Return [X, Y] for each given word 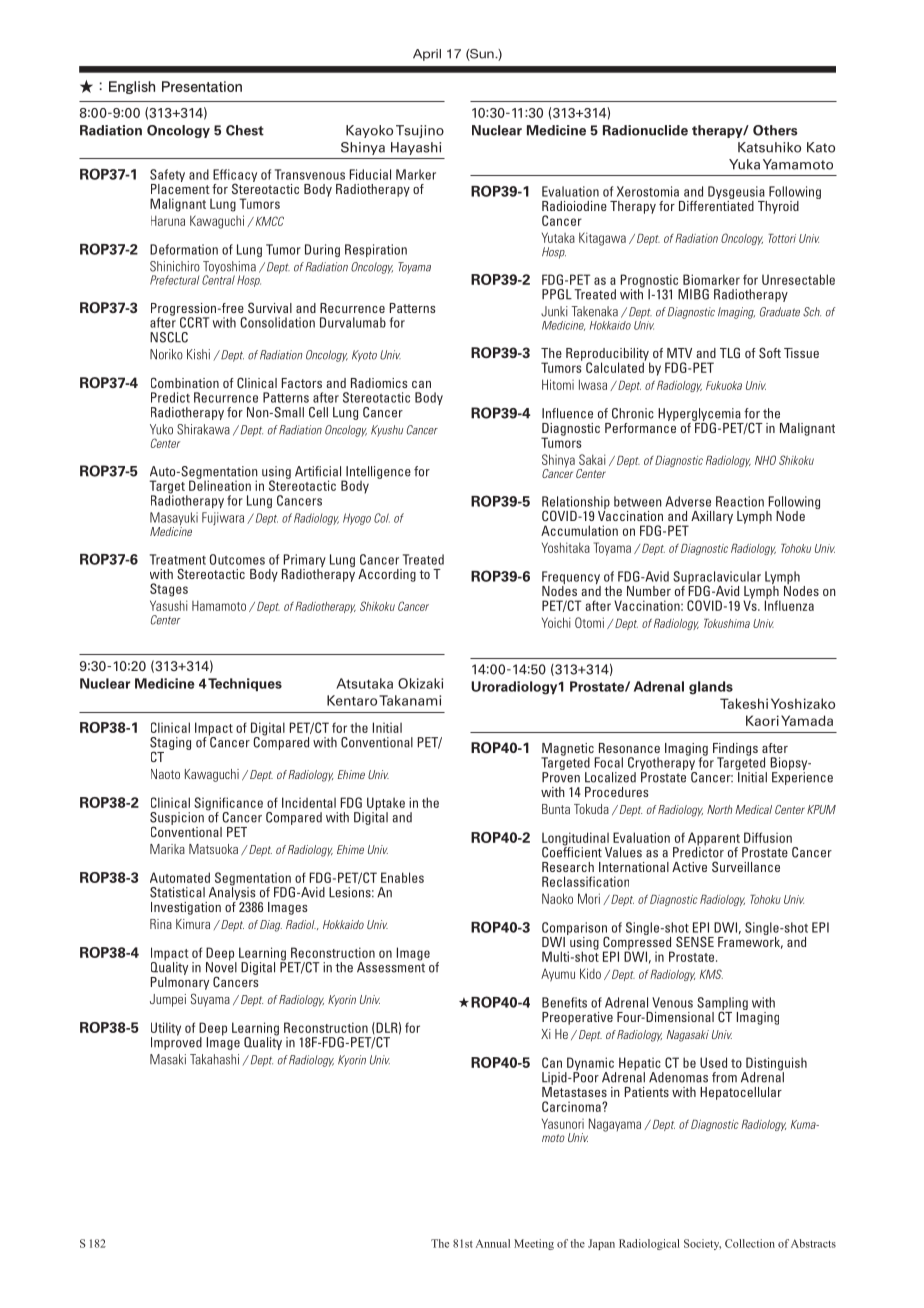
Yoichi [556, 622]
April [427, 55]
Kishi [198, 354]
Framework [750, 941]
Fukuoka [724, 385]
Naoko [557, 898]
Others [775, 130]
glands [711, 688]
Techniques [245, 684]
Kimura [193, 924]
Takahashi [214, 1059]
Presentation [202, 86]
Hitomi [558, 384]
